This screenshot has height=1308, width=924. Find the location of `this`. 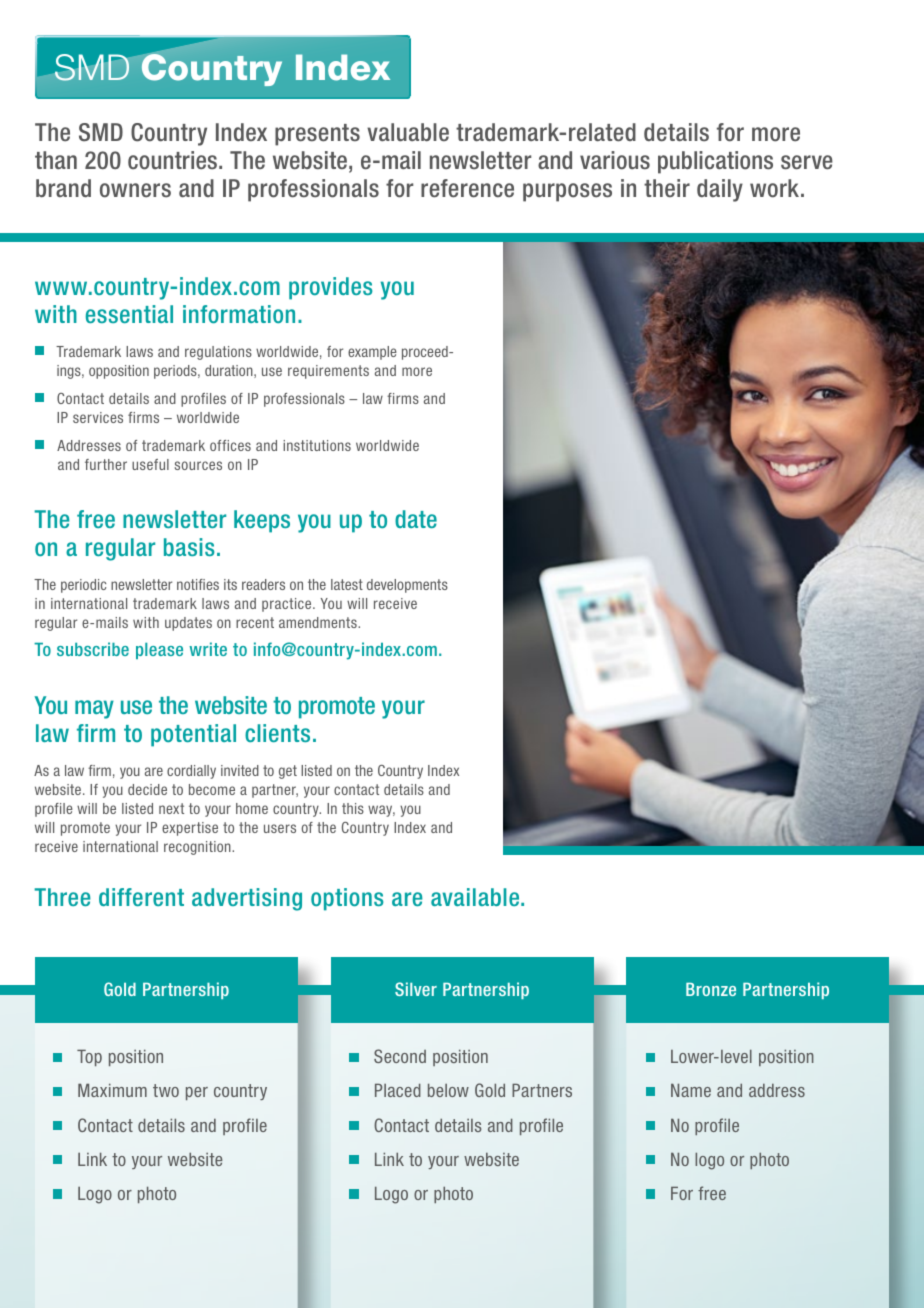

this is located at coordinates (353, 808).
